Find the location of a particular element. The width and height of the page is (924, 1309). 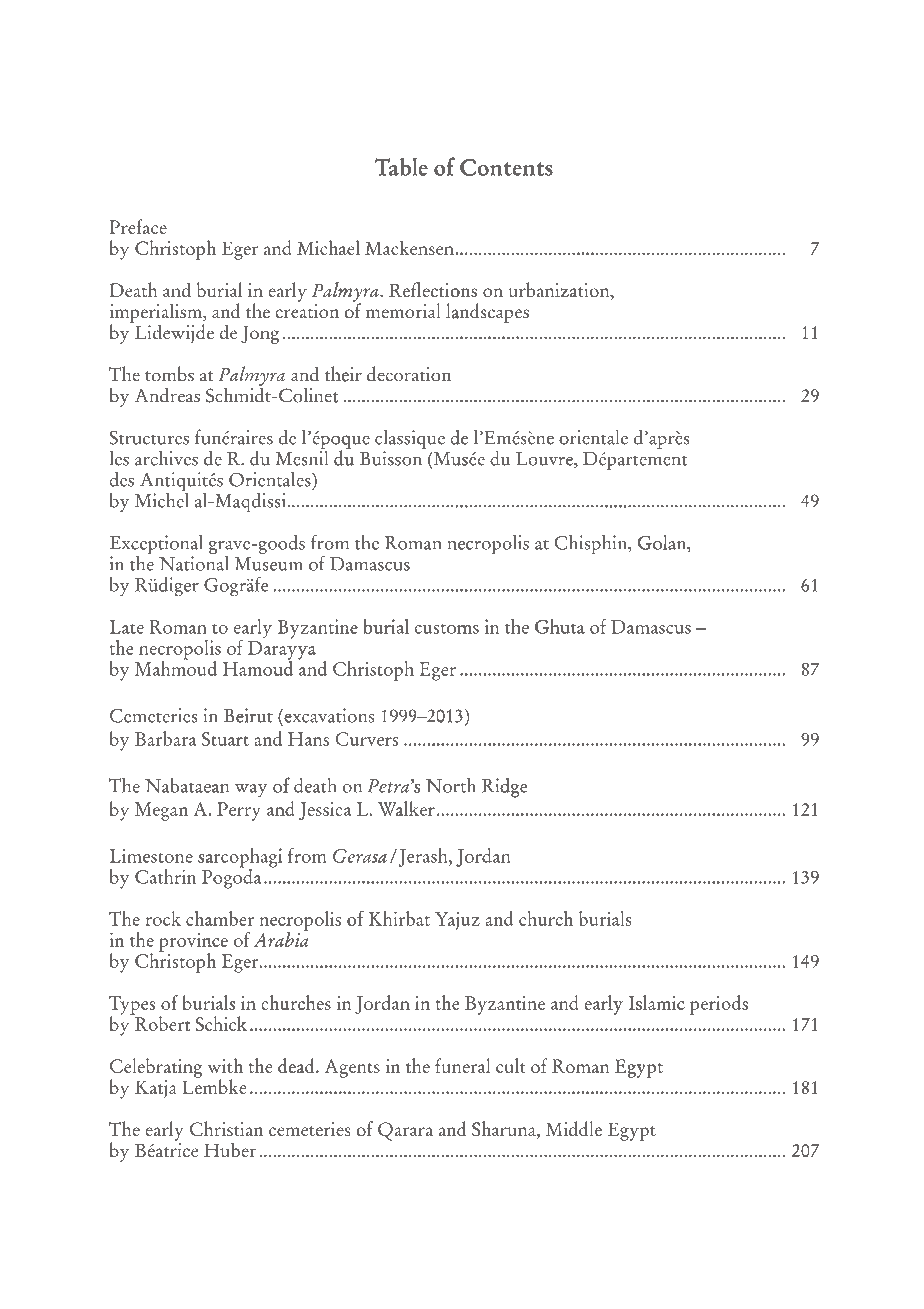

Mahmoud is located at coordinates (176, 667).
